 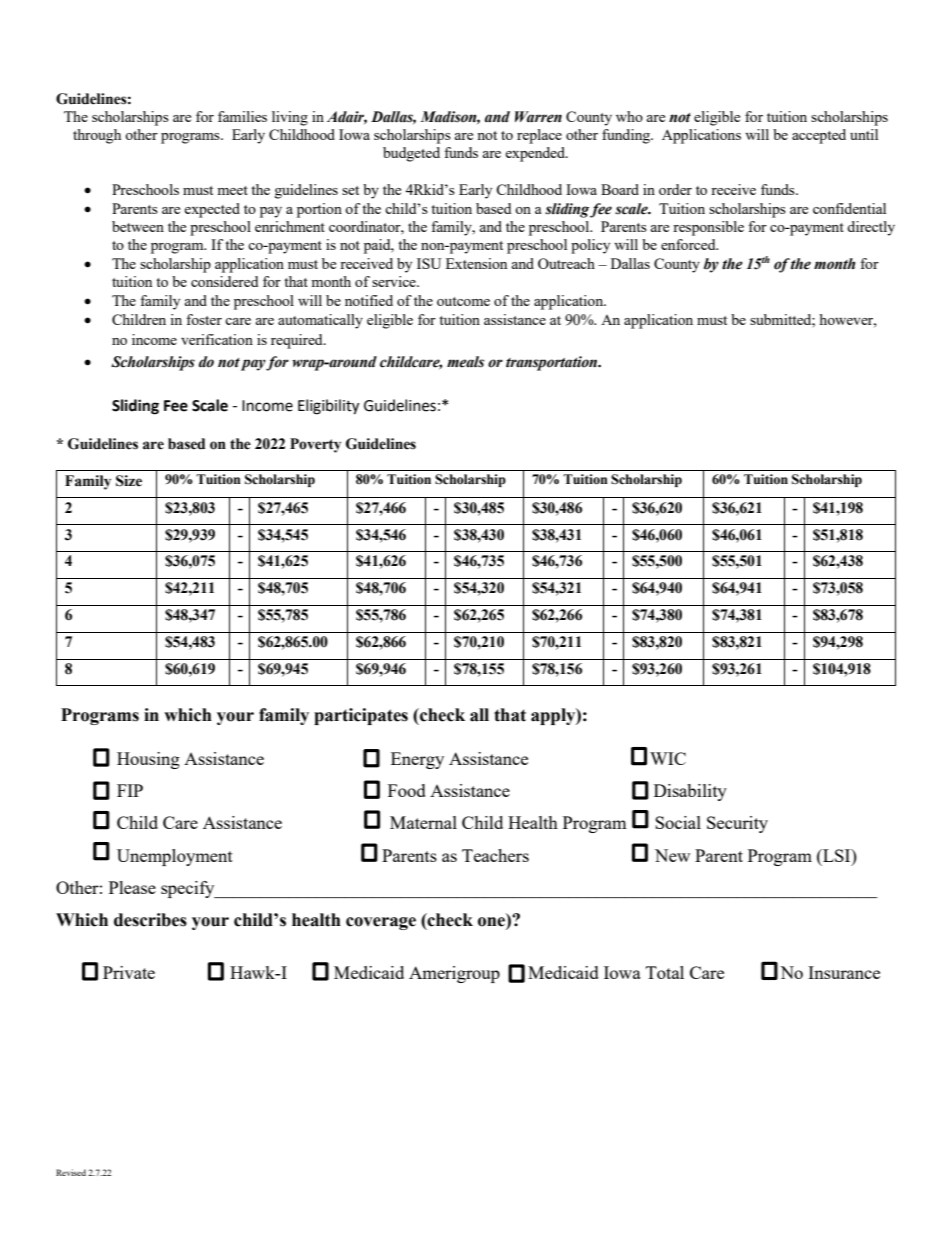 What do you see at coordinates (175, 857) in the screenshot?
I see `Unemployment` at bounding box center [175, 857].
